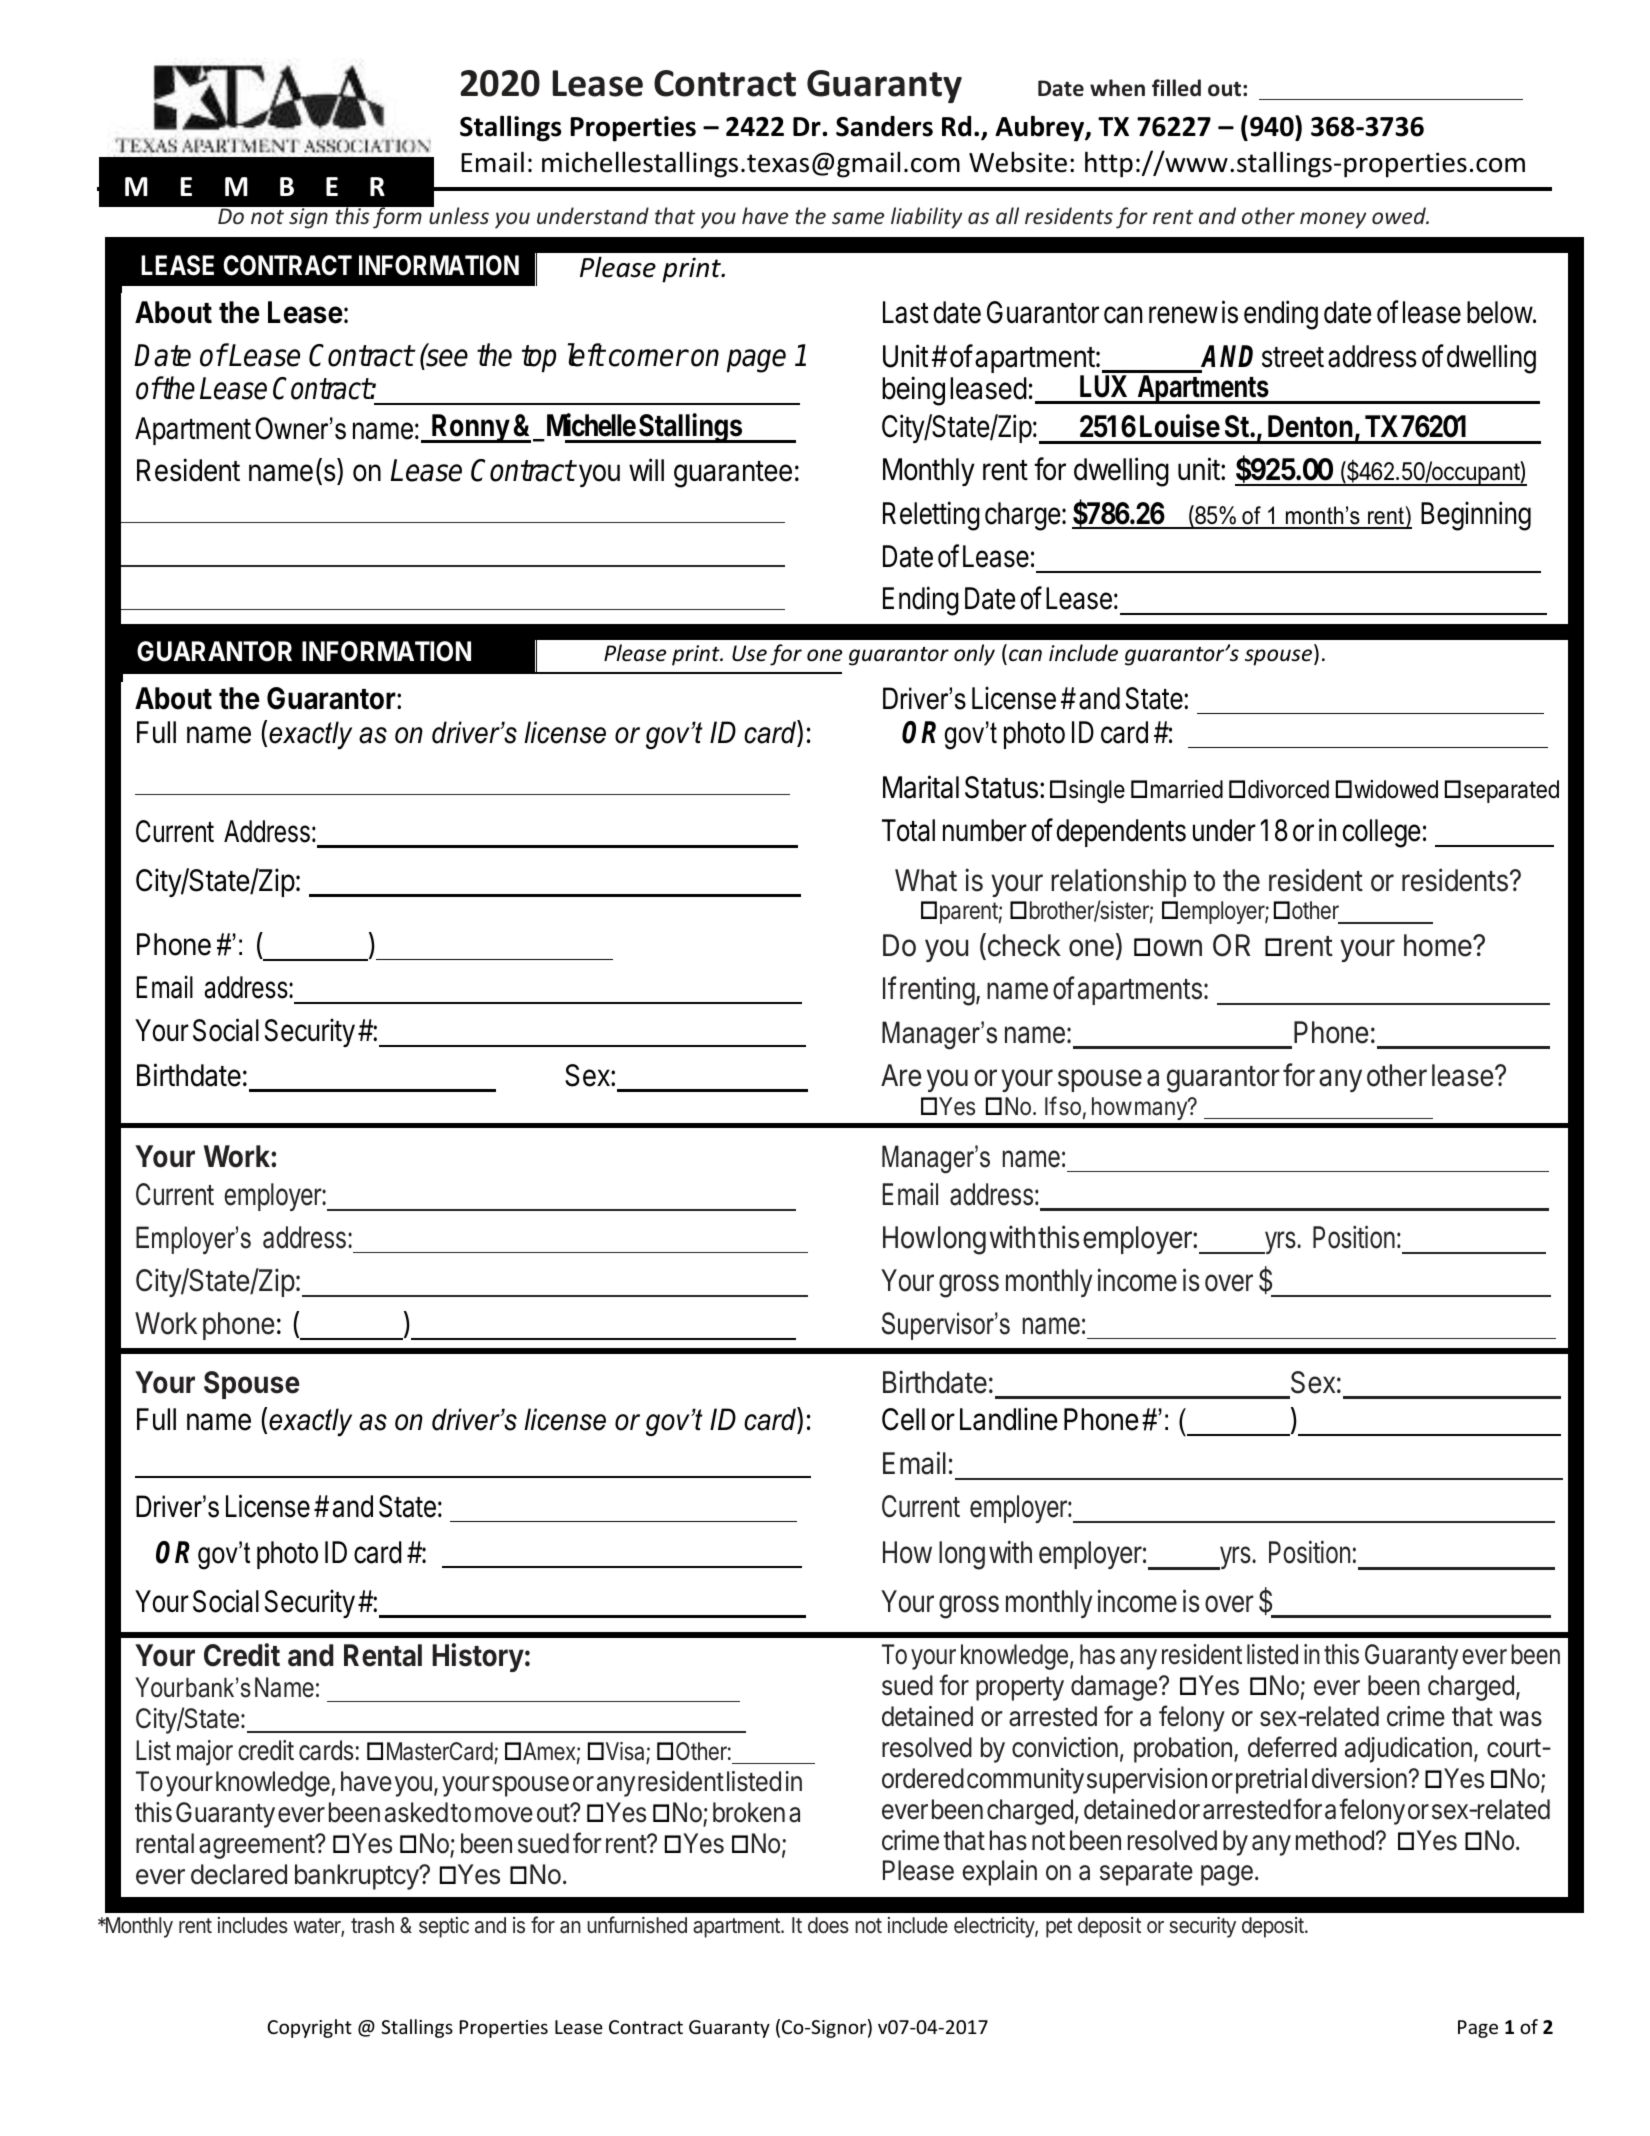 The height and width of the document is (2136, 1650). What do you see at coordinates (372, 1925) in the document?
I see `trash` at bounding box center [372, 1925].
